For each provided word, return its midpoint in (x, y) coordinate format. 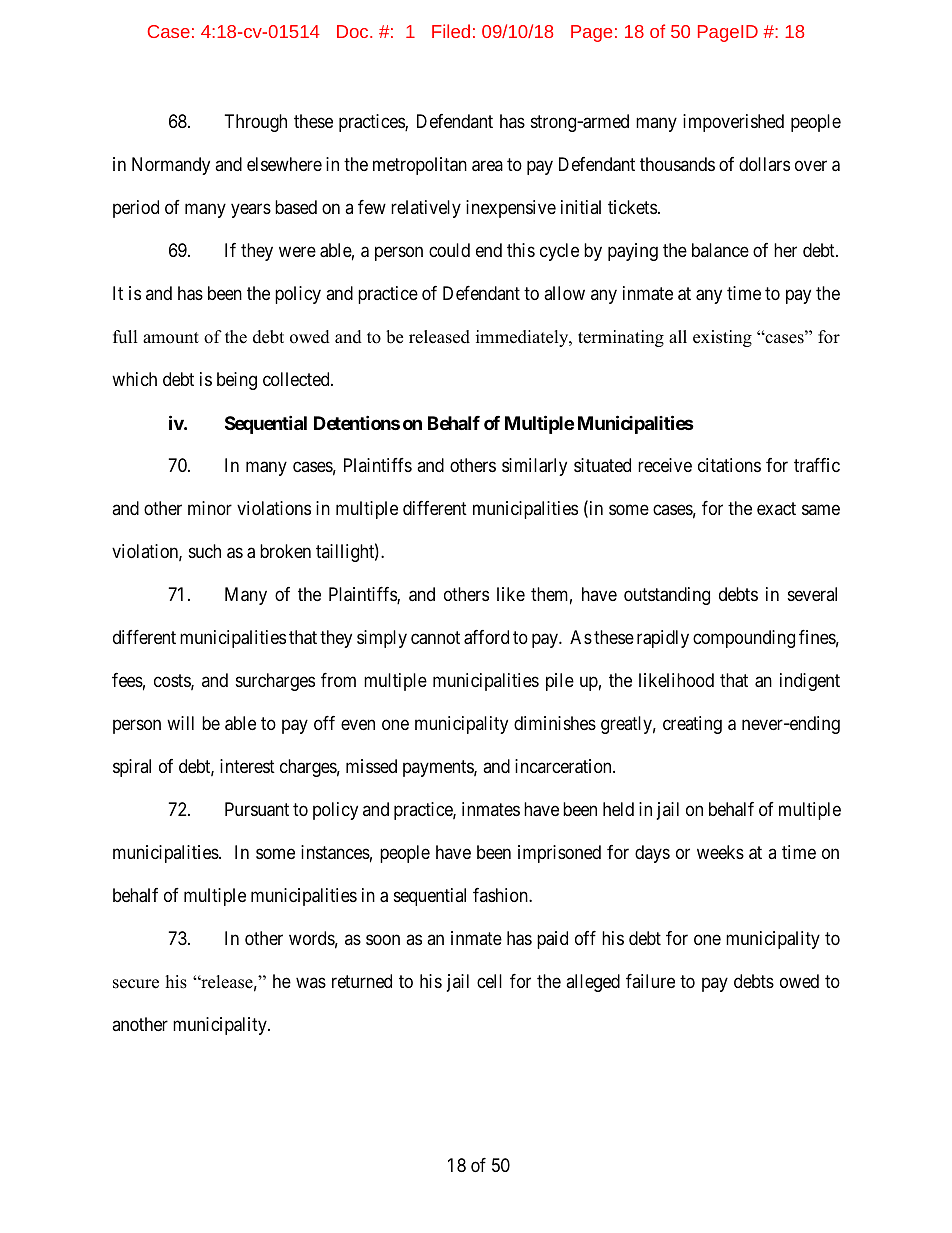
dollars (764, 164)
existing (722, 338)
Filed (451, 31)
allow (564, 293)
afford (486, 637)
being (237, 381)
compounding (744, 639)
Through (256, 123)
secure (136, 984)
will (180, 723)
